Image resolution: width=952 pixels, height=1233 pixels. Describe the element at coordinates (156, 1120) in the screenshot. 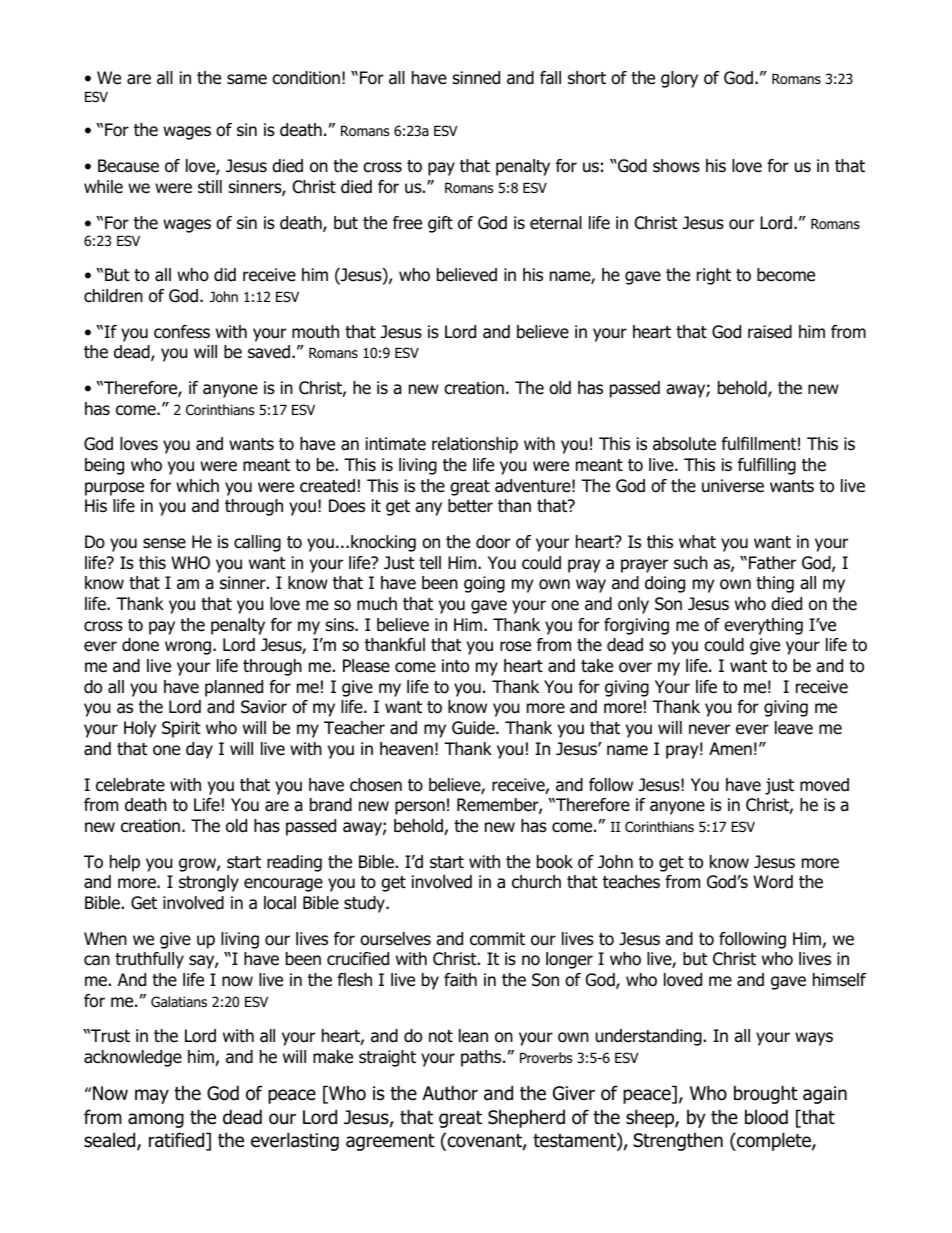

I see `among` at that location.
